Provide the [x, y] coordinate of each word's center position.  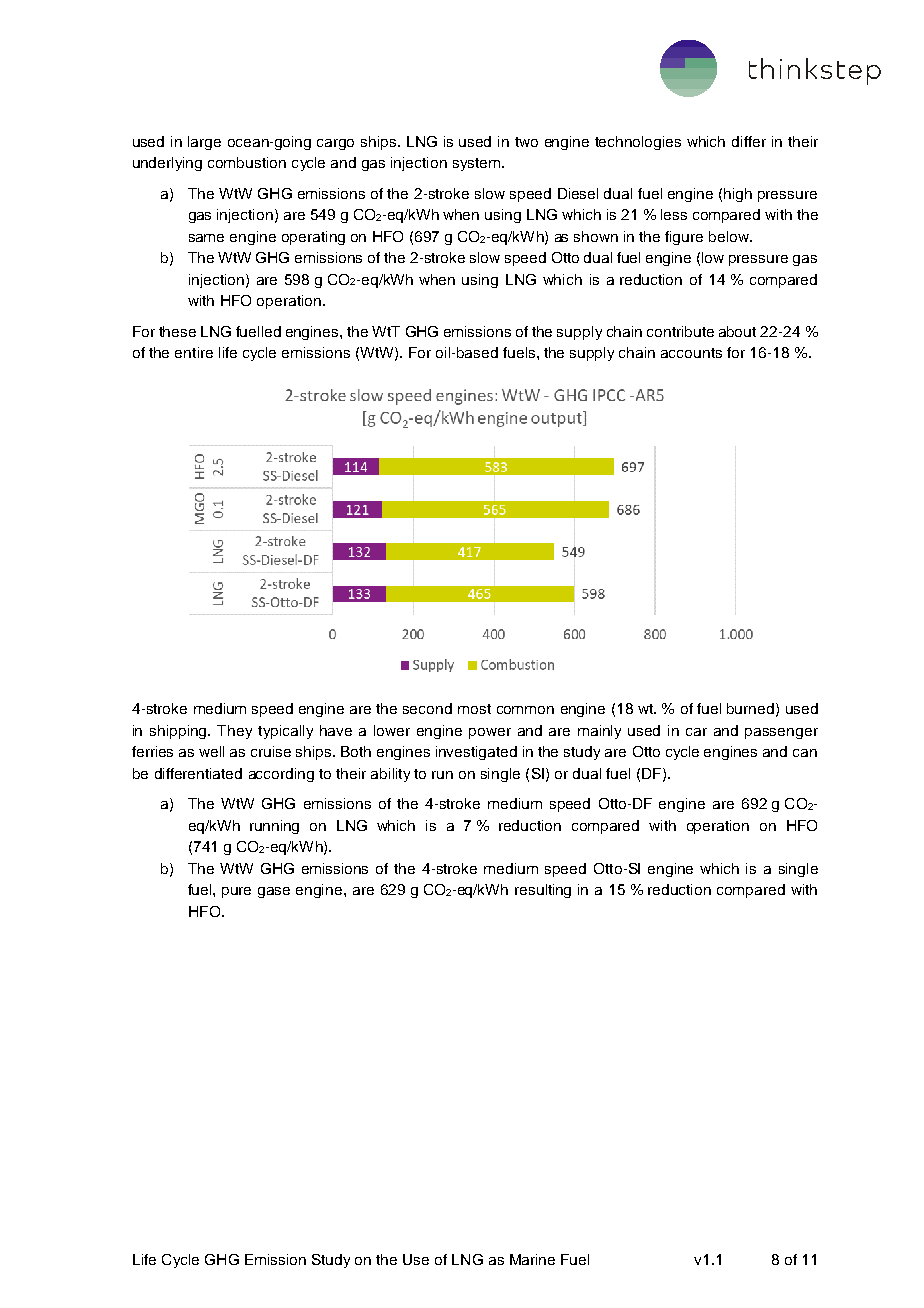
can [805, 753]
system [478, 164]
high [738, 195]
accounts [691, 353]
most [474, 709]
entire [194, 352]
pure [236, 892]
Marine [532, 1259]
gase [274, 892]
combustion [247, 162]
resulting [543, 891]
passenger [781, 733]
